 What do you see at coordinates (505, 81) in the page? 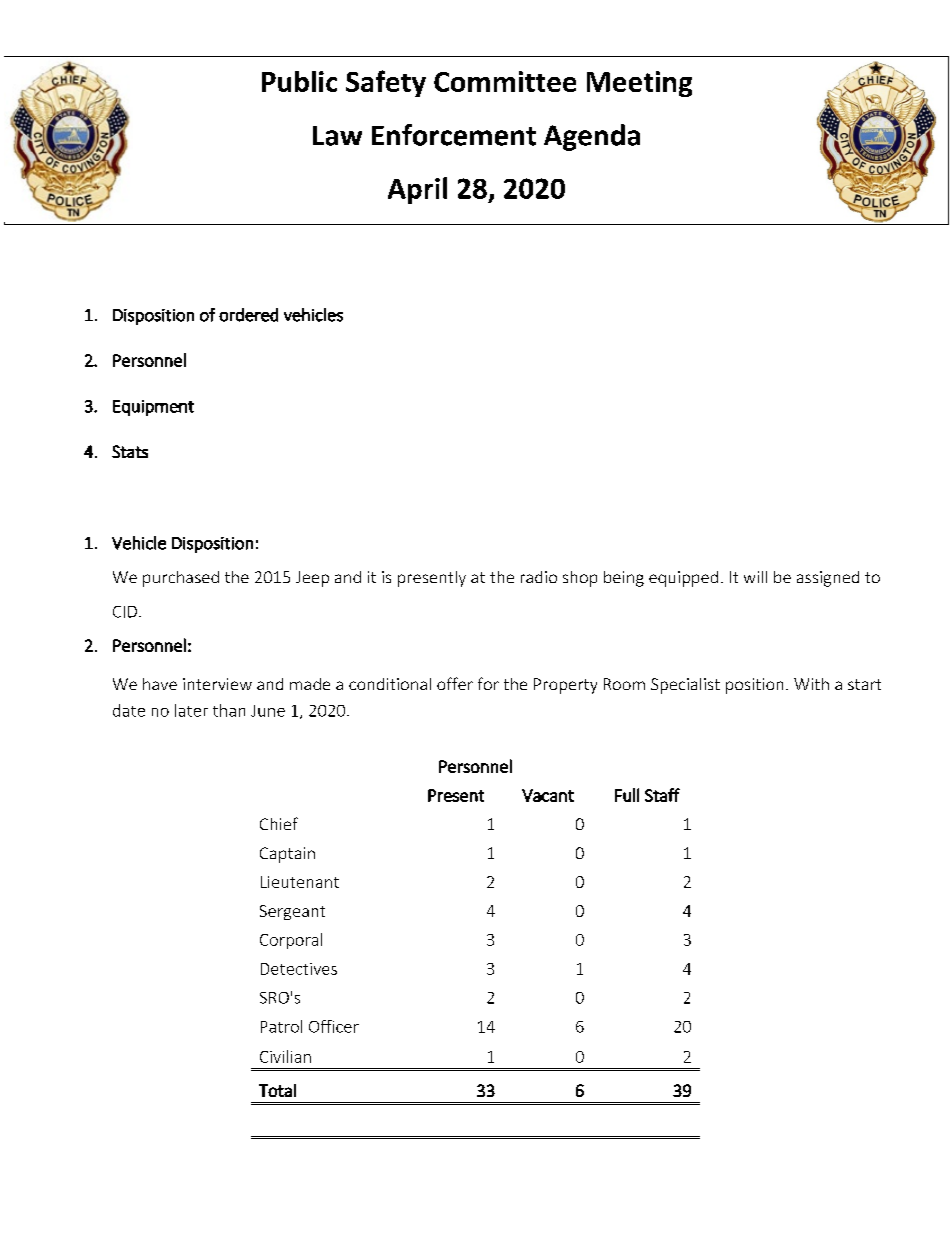
I see `Committee` at bounding box center [505, 81].
